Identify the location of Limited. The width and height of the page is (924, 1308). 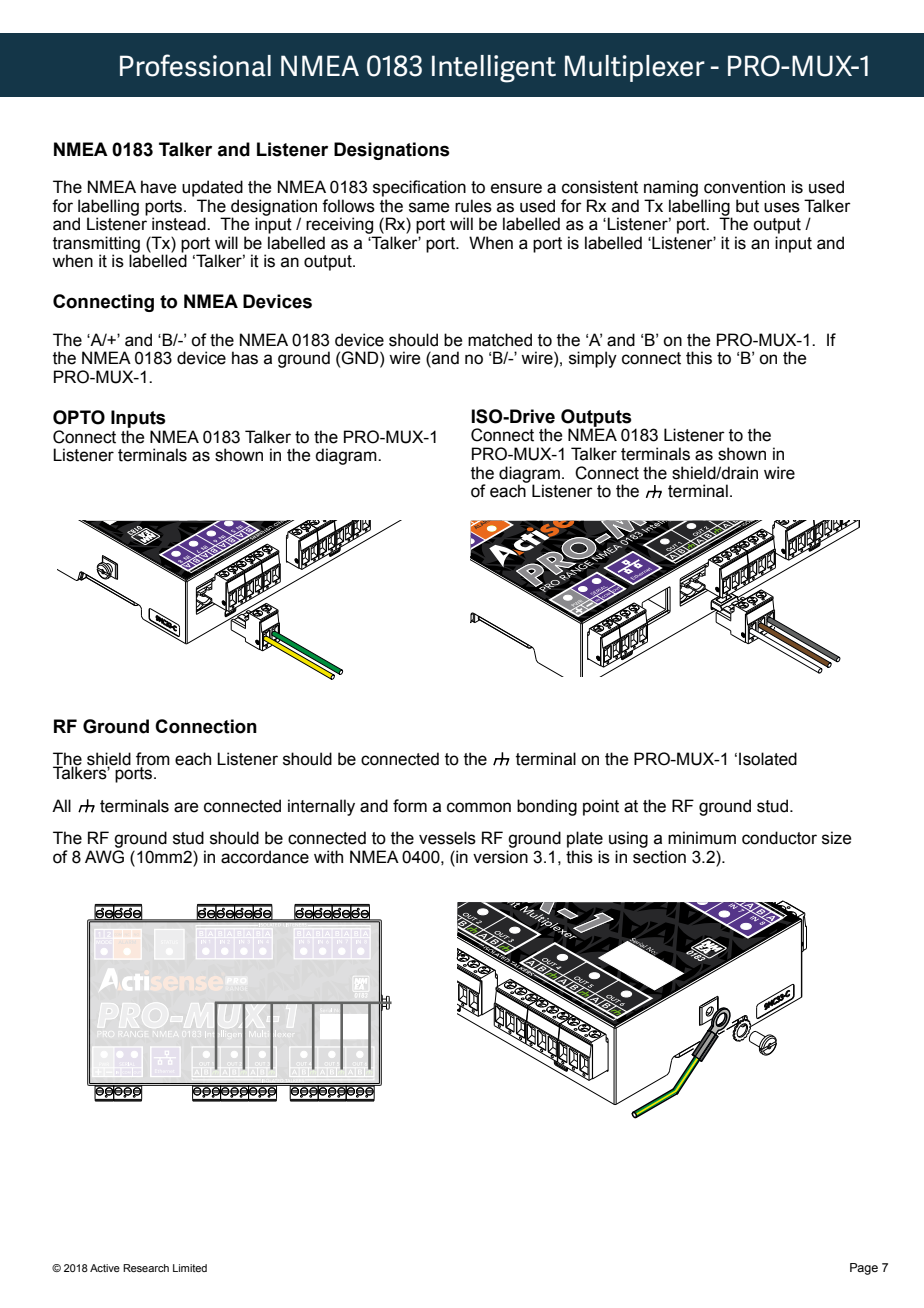
(190, 1268).
